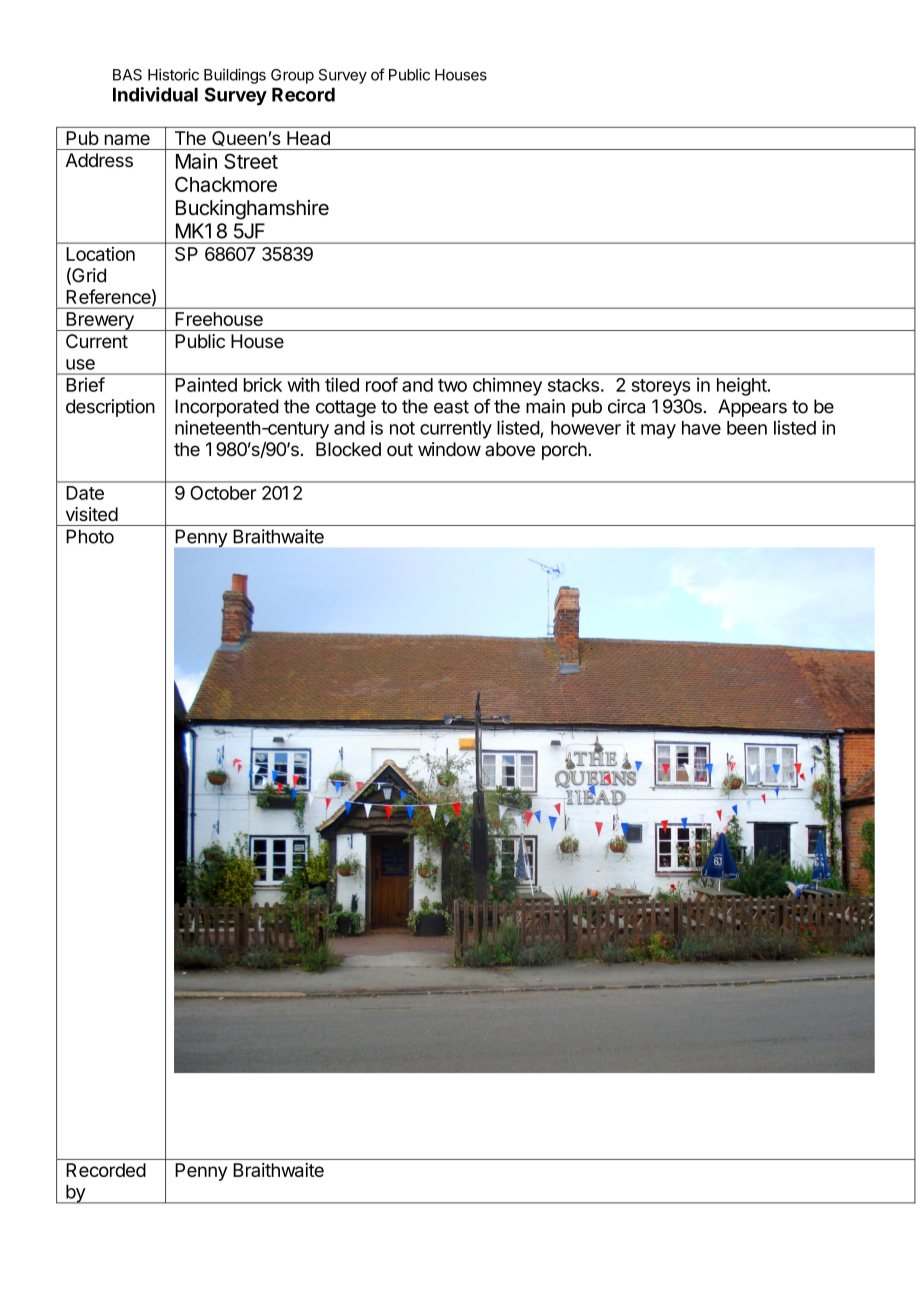 This screenshot has width=924, height=1308. What do you see at coordinates (661, 387) in the screenshot?
I see `storeys` at bounding box center [661, 387].
